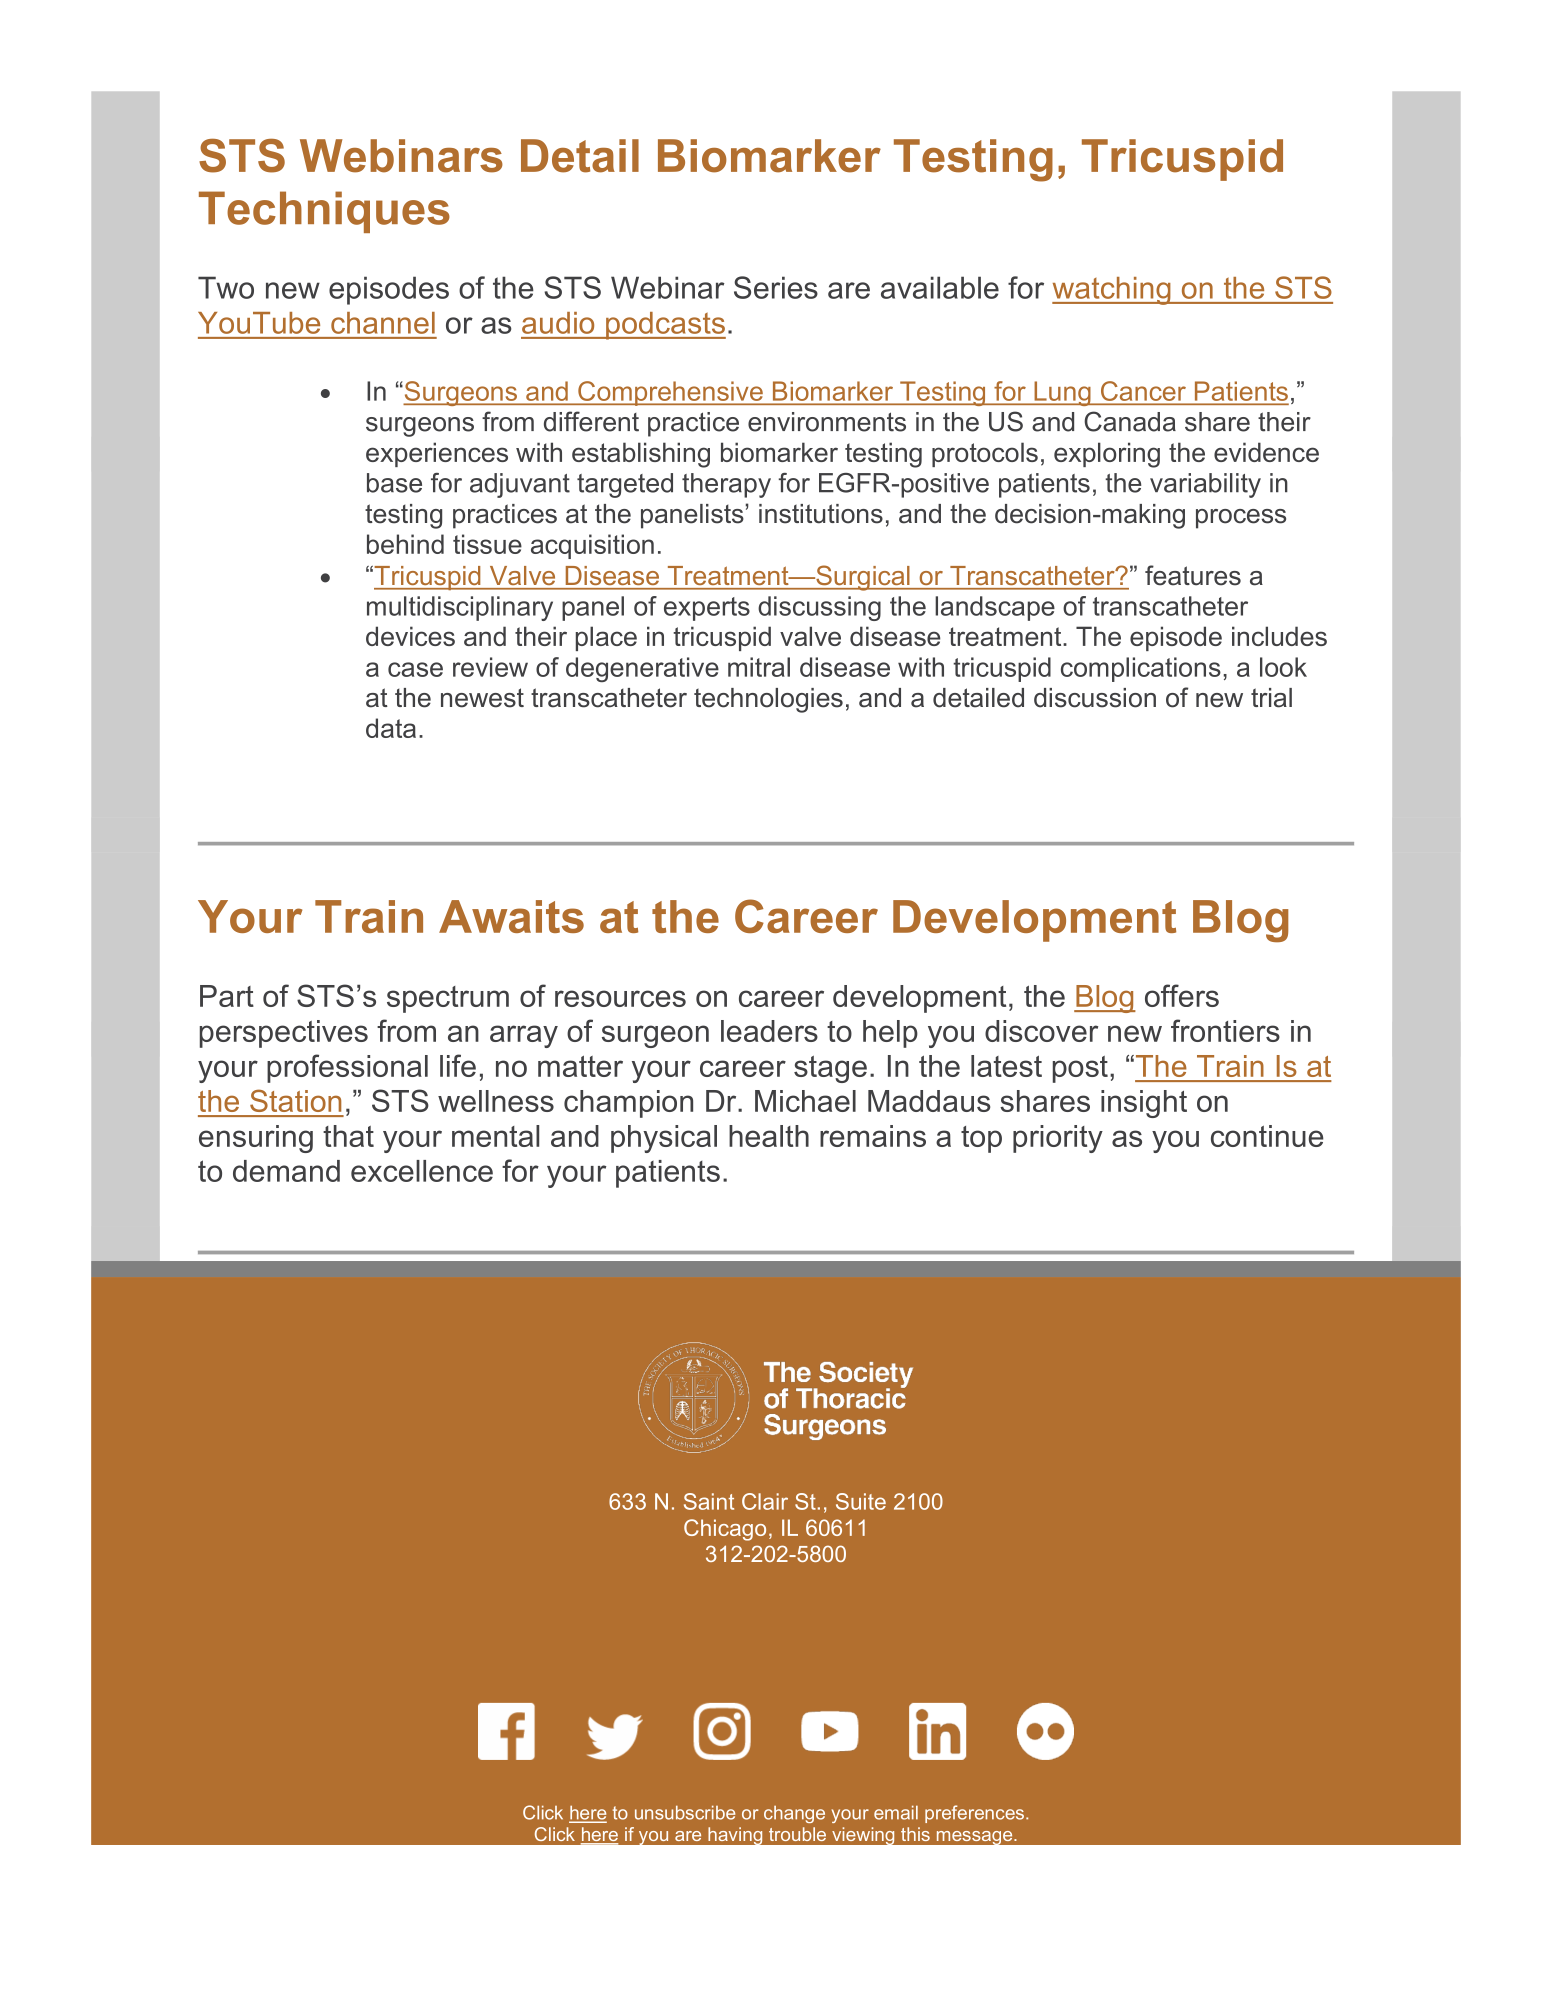 Image resolution: width=1552 pixels, height=2008 pixels. Describe the element at coordinates (1144, 1104) in the screenshot. I see `insight` at that location.
